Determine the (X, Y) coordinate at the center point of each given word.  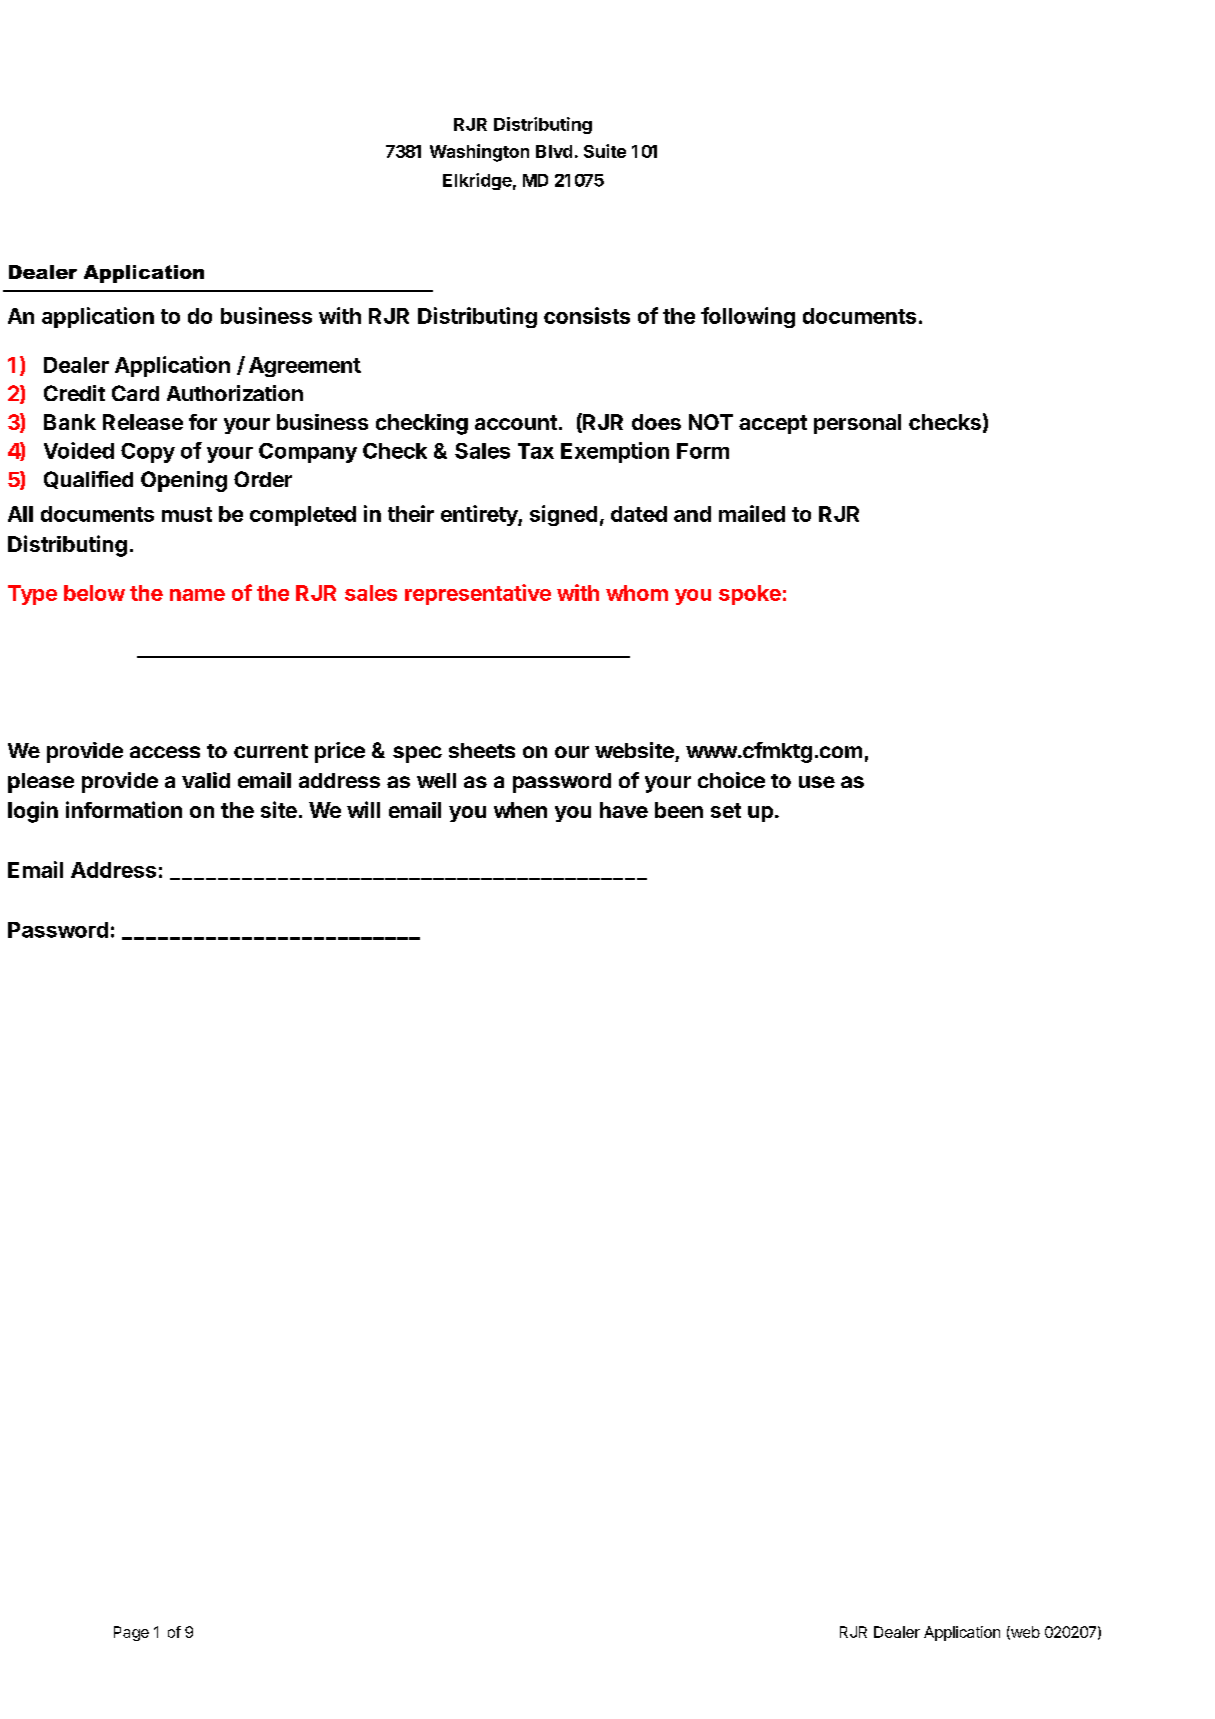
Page (131, 1633)
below (94, 593)
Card (135, 393)
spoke (750, 595)
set (726, 810)
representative (478, 594)
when (520, 810)
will (363, 809)
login (33, 812)
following (748, 317)
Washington (479, 153)
